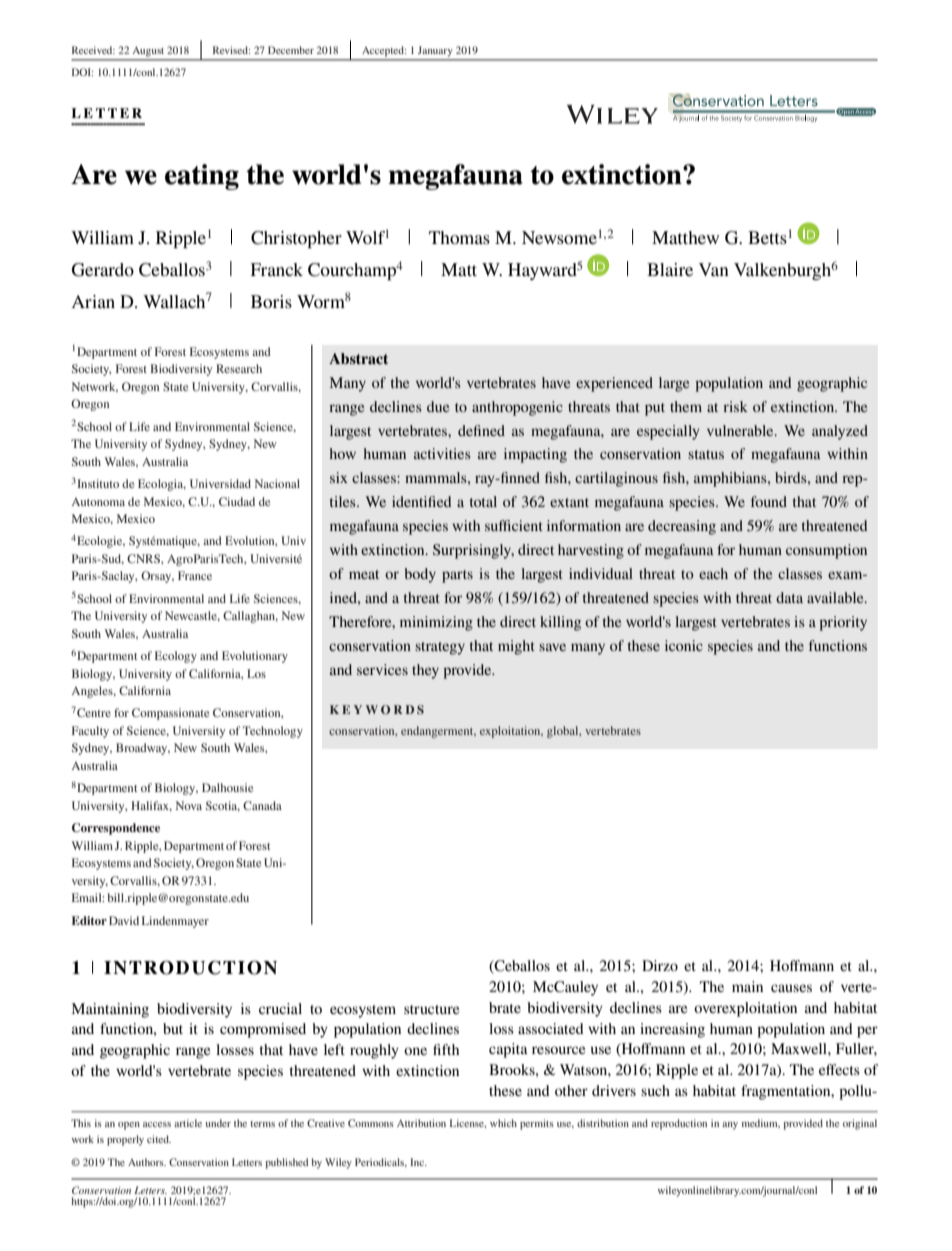 The height and width of the screenshot is (1251, 952). What do you see at coordinates (188, 1123) in the screenshot?
I see `article` at bounding box center [188, 1123].
